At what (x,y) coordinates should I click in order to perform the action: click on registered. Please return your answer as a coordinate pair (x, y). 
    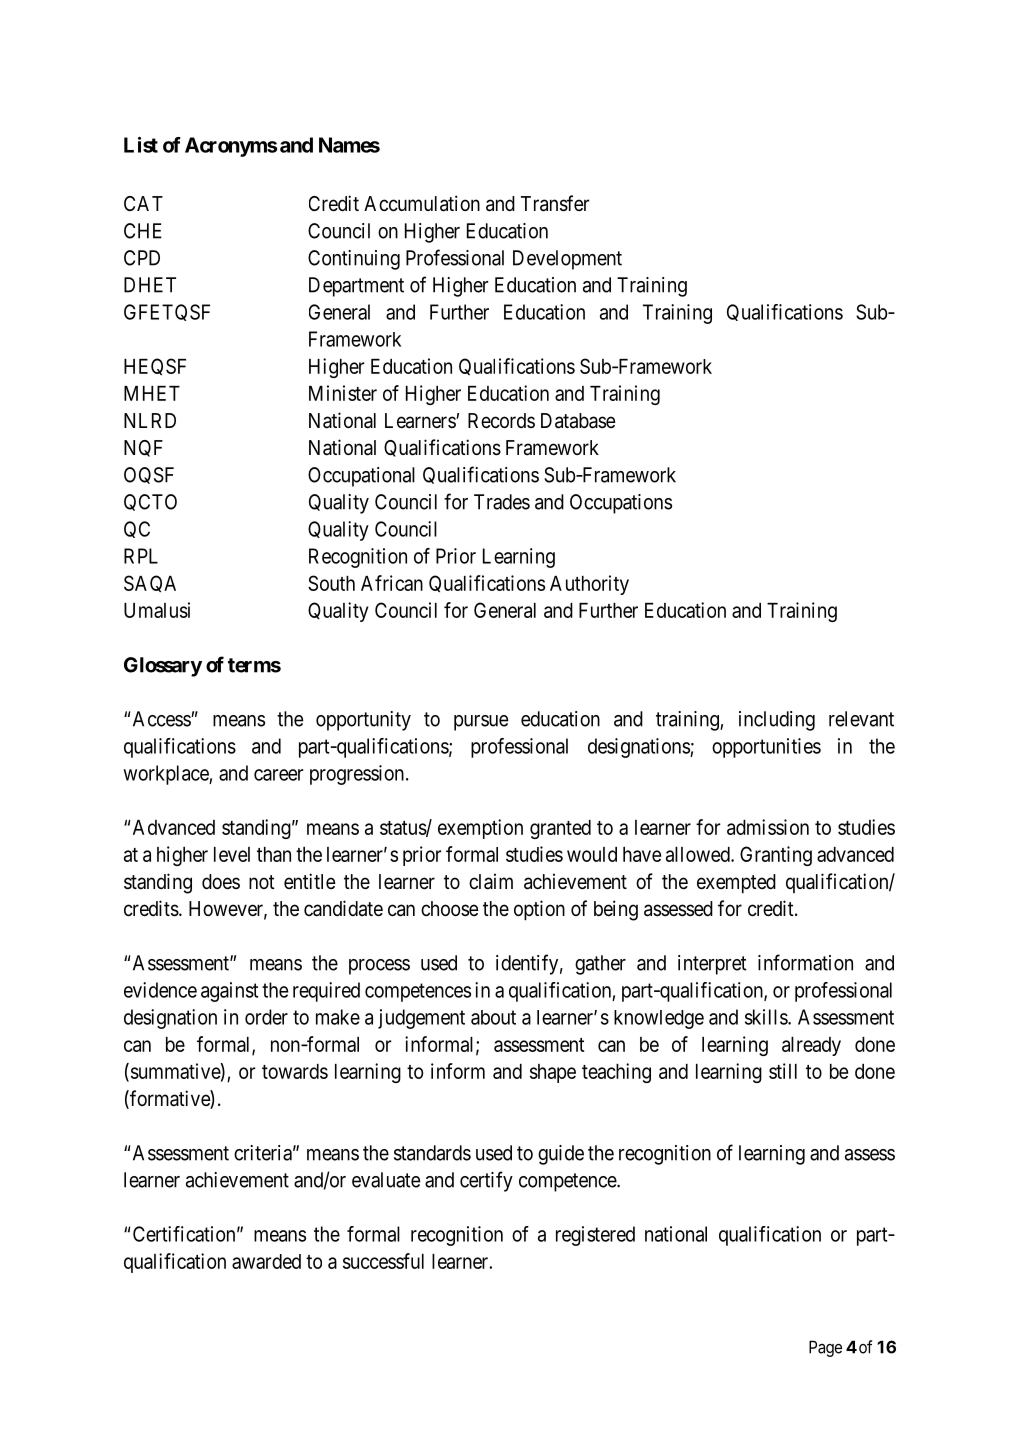
    Looking at the image, I should click on (595, 1236).
